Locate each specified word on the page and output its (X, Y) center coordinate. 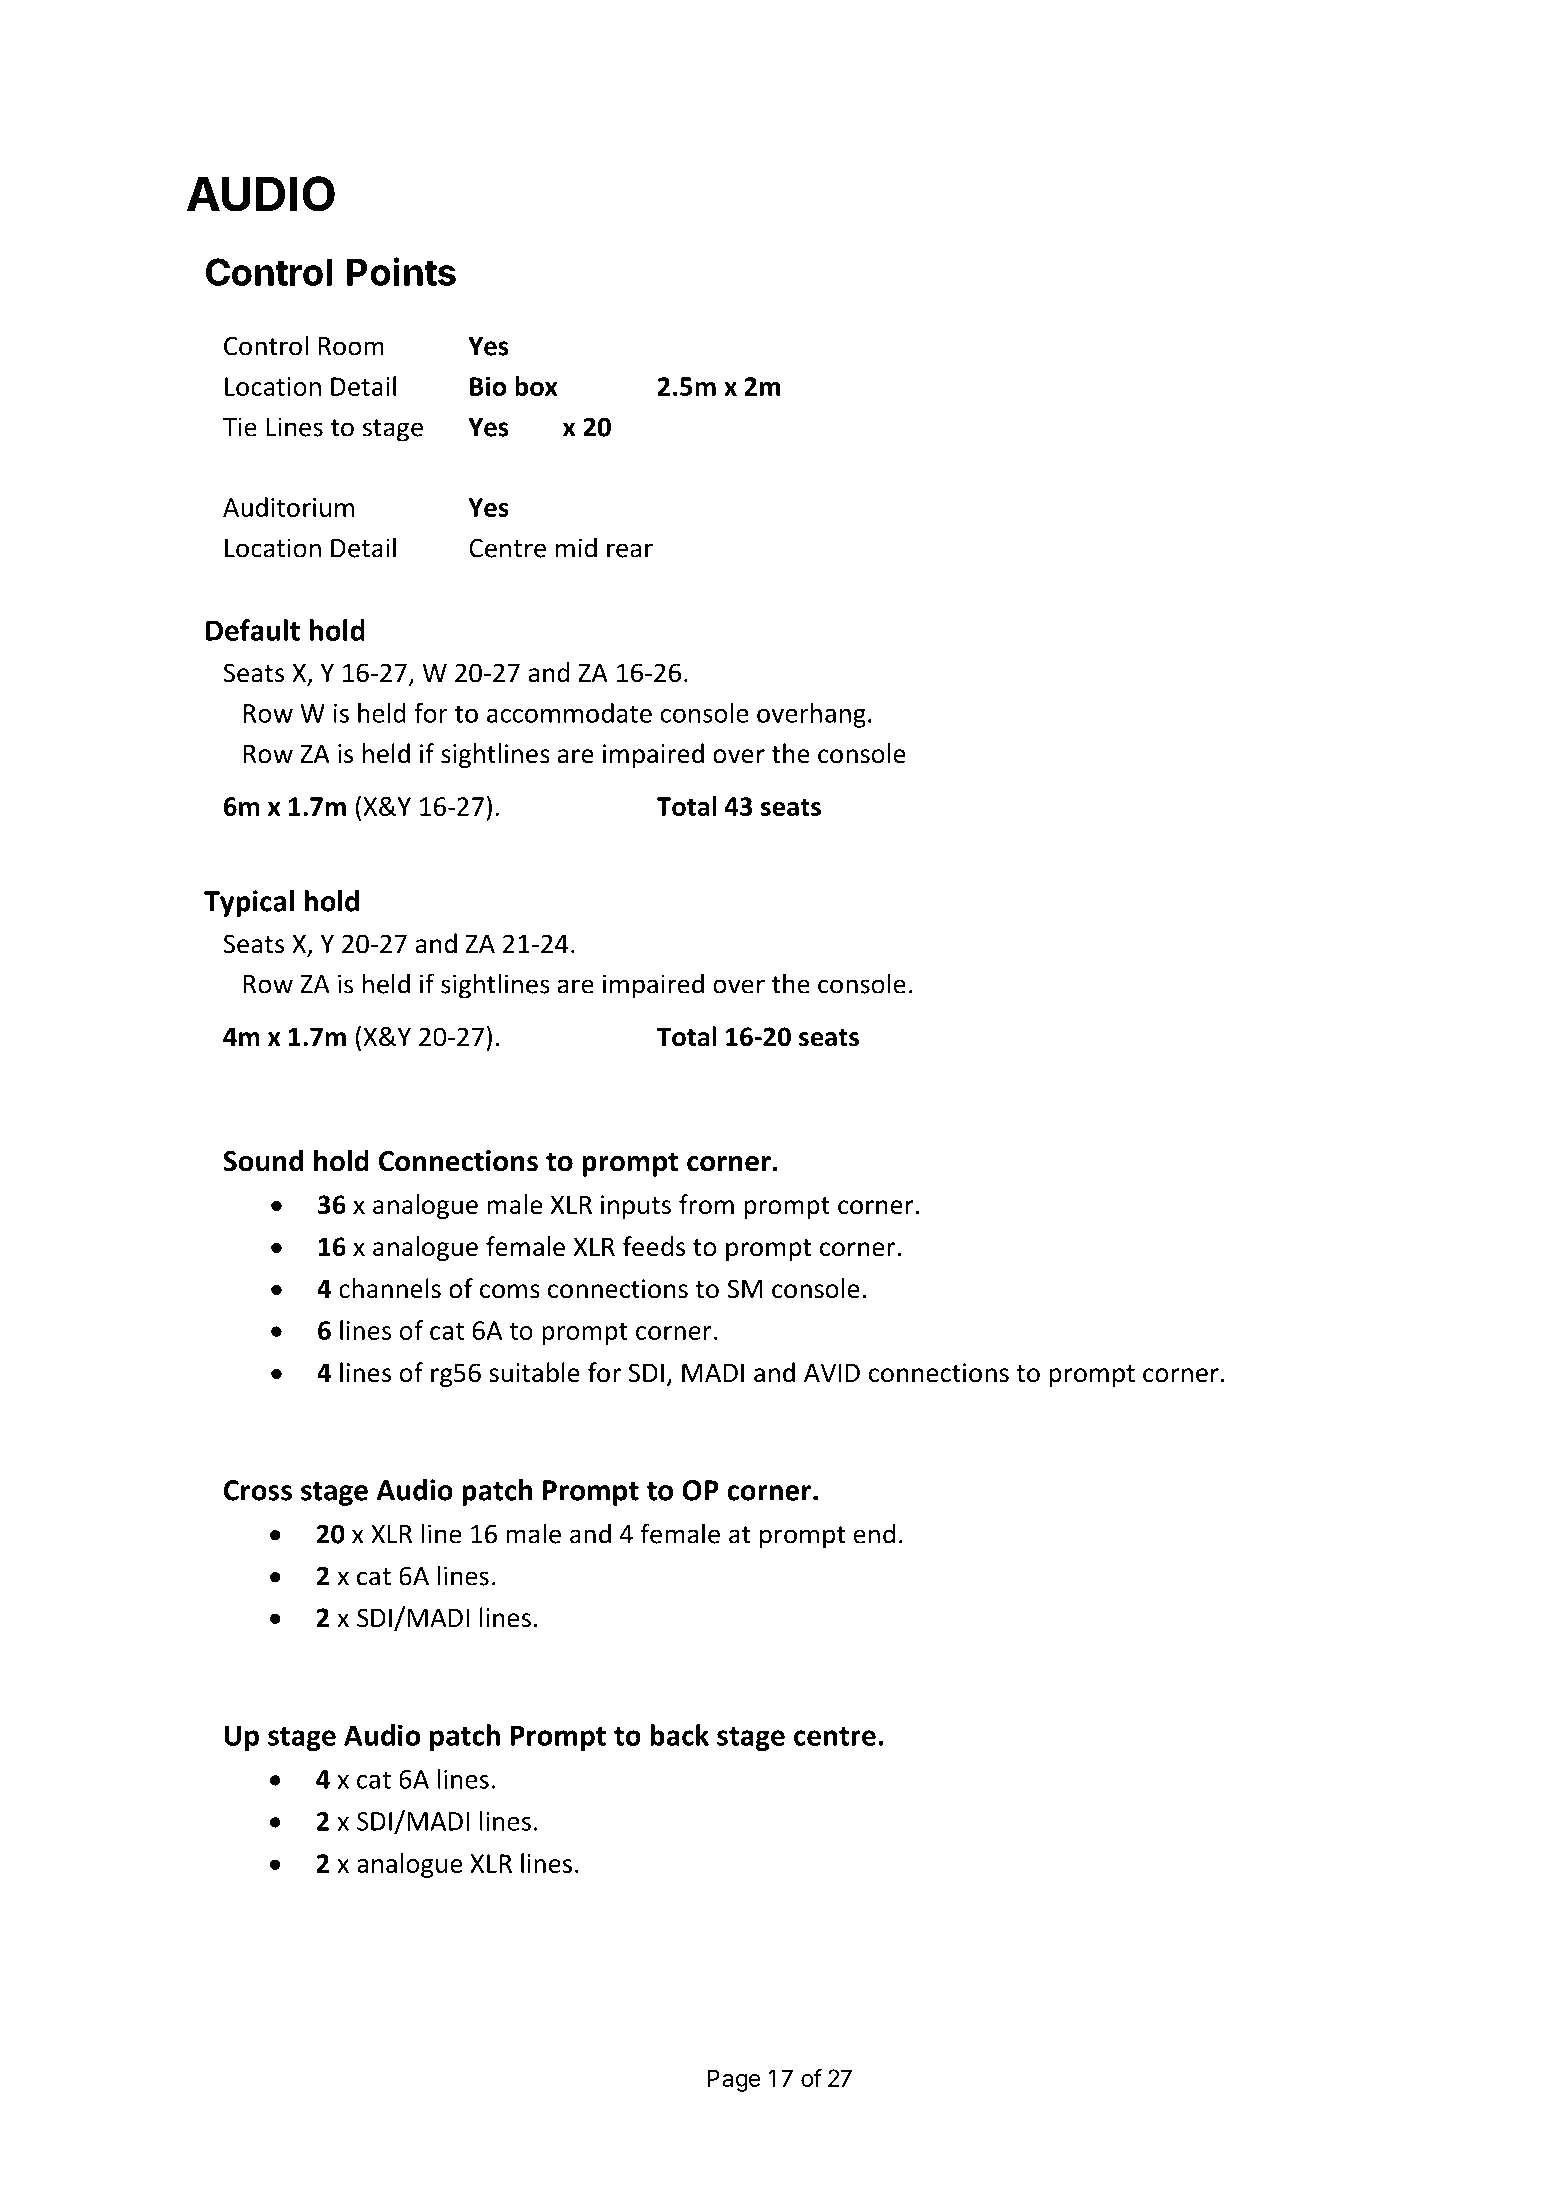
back (679, 1735)
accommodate (569, 713)
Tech (813, 125)
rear (630, 550)
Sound (263, 1160)
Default (253, 630)
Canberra (636, 125)
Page (734, 2080)
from (706, 1204)
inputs (636, 1207)
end (874, 1533)
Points (401, 271)
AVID (832, 1372)
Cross (258, 1490)
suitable (534, 1372)
